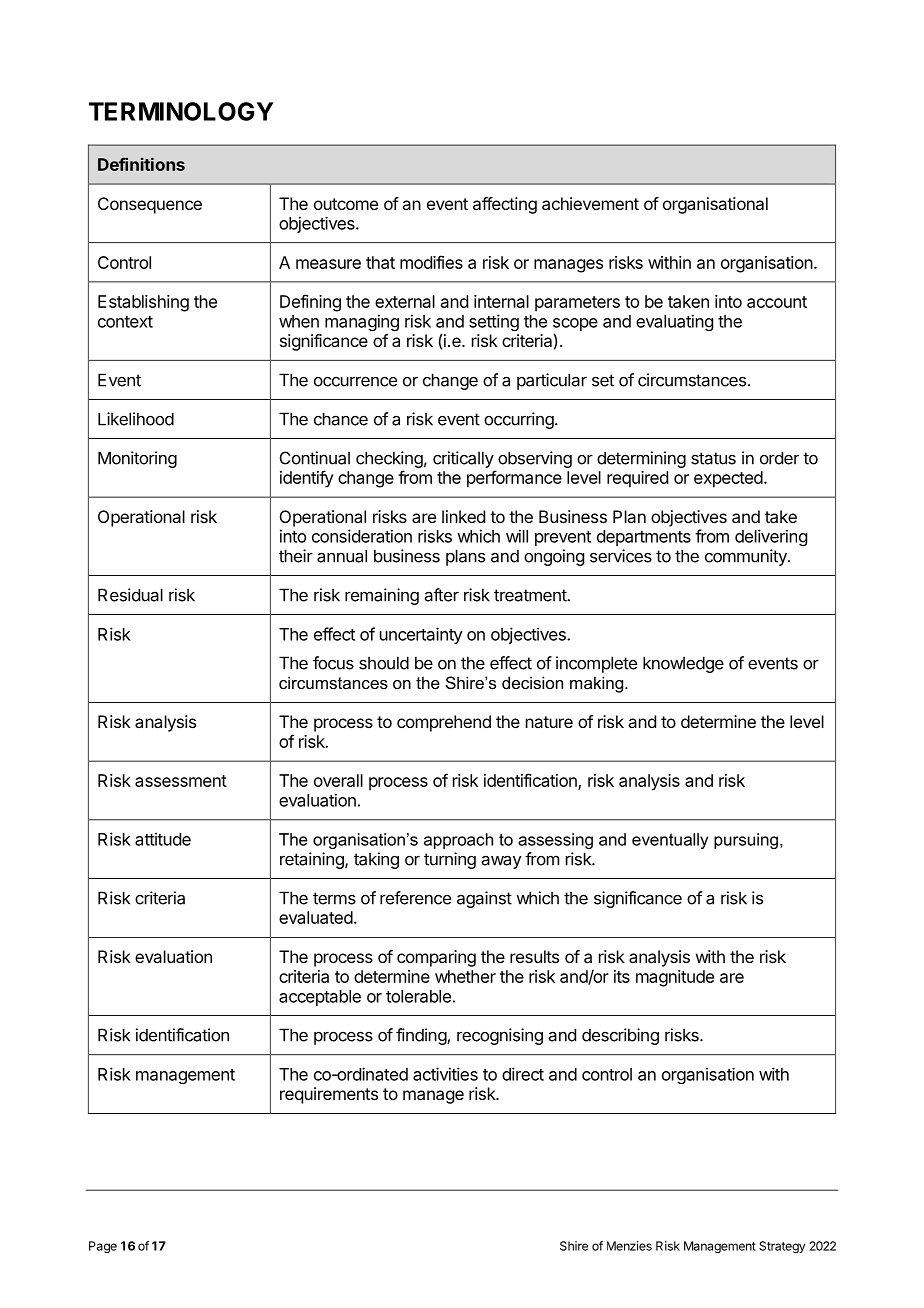  I want to click on Menzies, so click(629, 1246).
